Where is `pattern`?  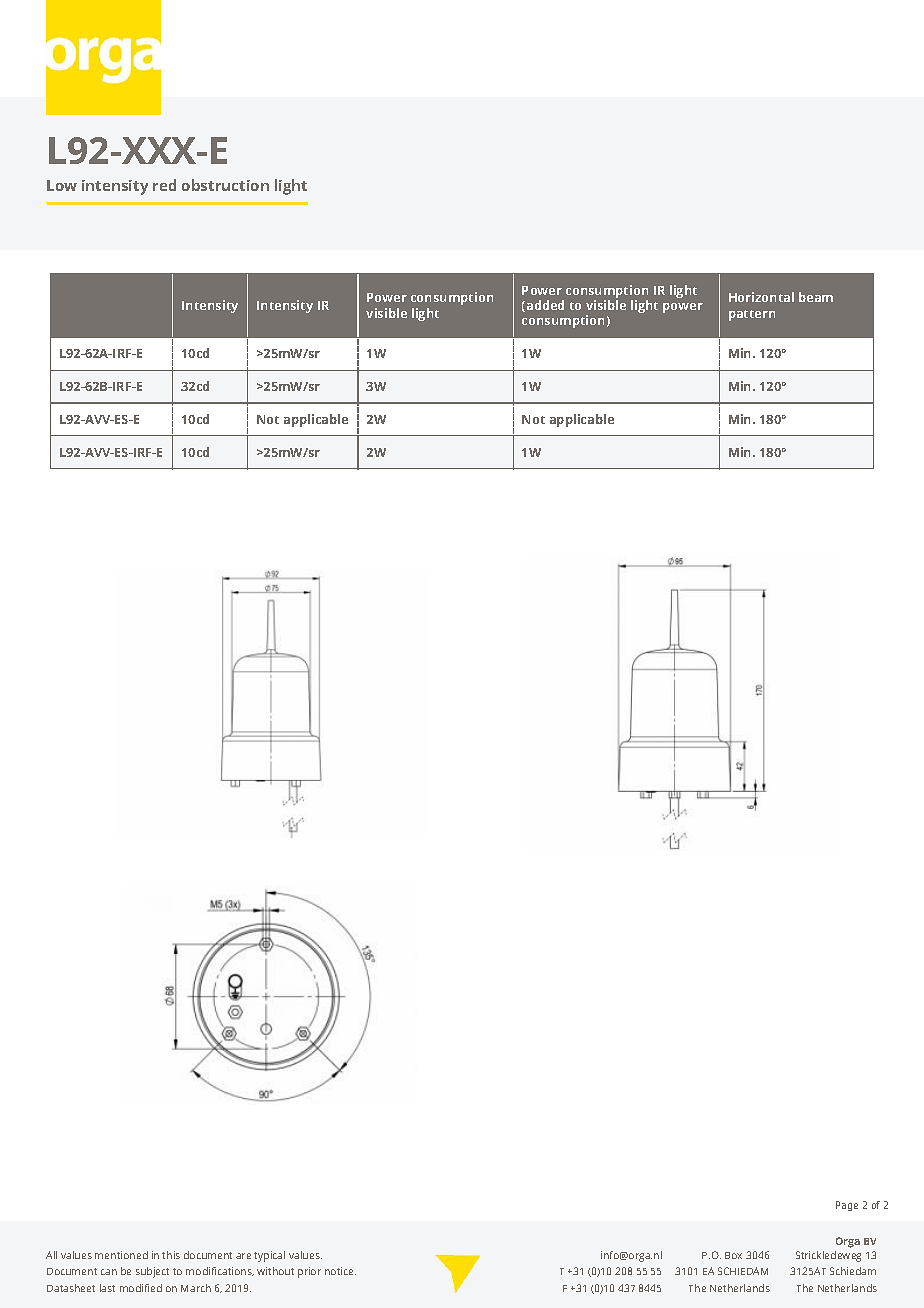 pattern is located at coordinates (752, 315).
